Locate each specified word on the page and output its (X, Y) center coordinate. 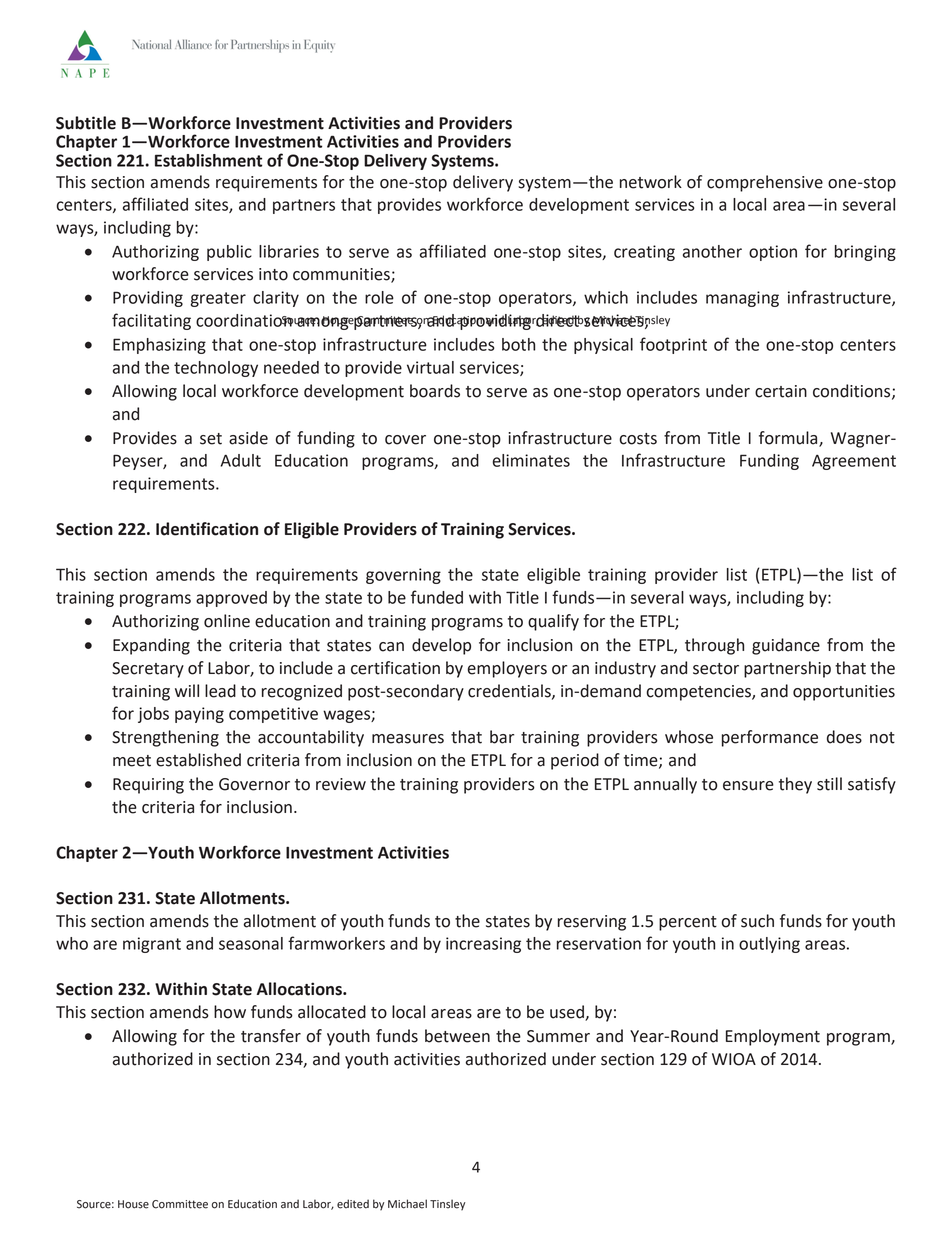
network (651, 182)
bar (502, 737)
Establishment (208, 160)
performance (770, 738)
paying (199, 715)
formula (789, 438)
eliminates (531, 460)
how (230, 1012)
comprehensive (765, 183)
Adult (240, 460)
